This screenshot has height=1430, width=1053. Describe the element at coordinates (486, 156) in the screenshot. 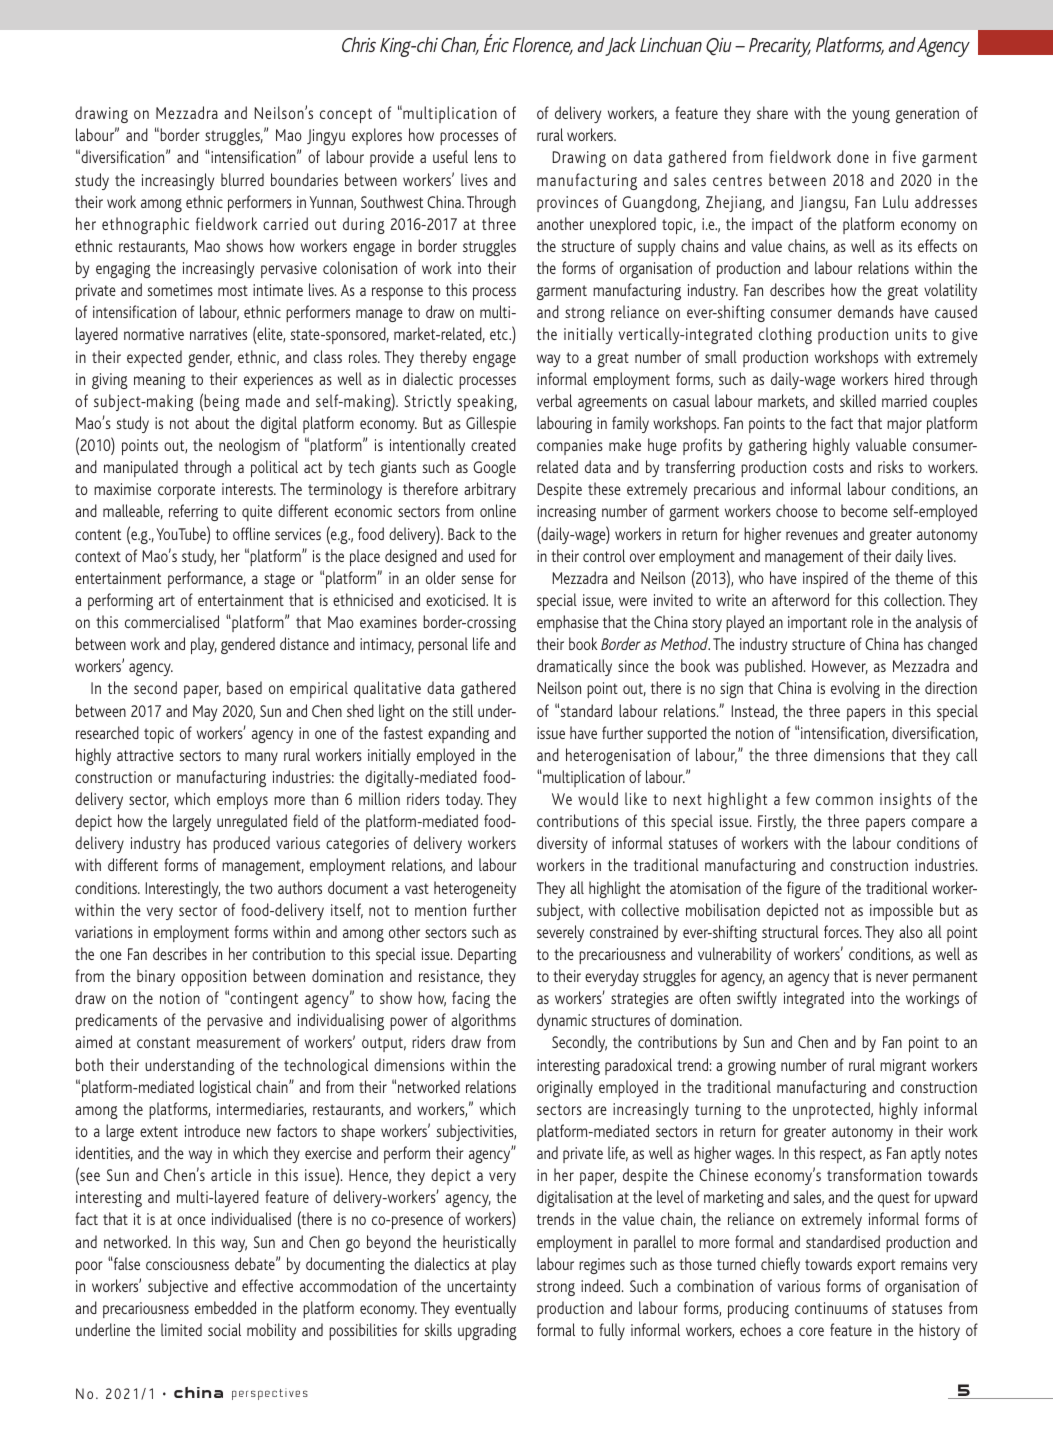

I see `lens` at that location.
